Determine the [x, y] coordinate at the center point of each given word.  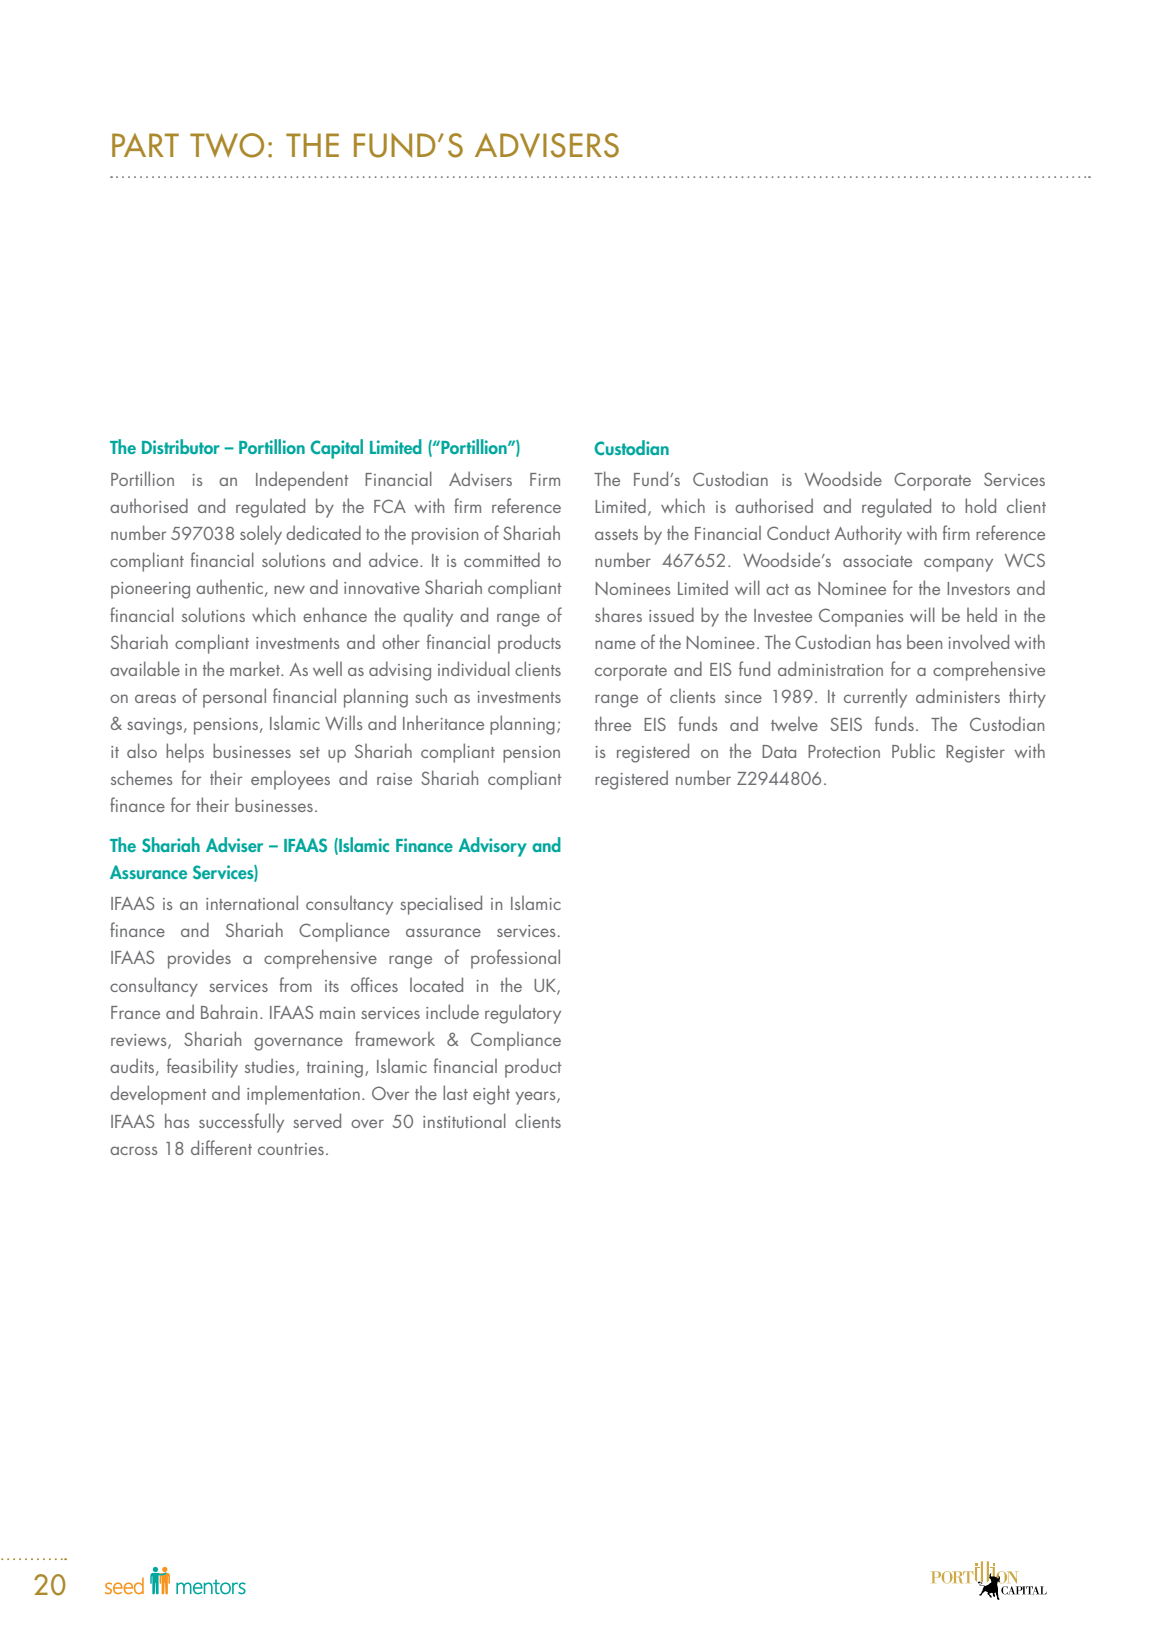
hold [980, 505]
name [615, 644]
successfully [241, 1123]
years [536, 1098]
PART [145, 145]
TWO [227, 145]
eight [491, 1095]
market [256, 668]
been [924, 642]
